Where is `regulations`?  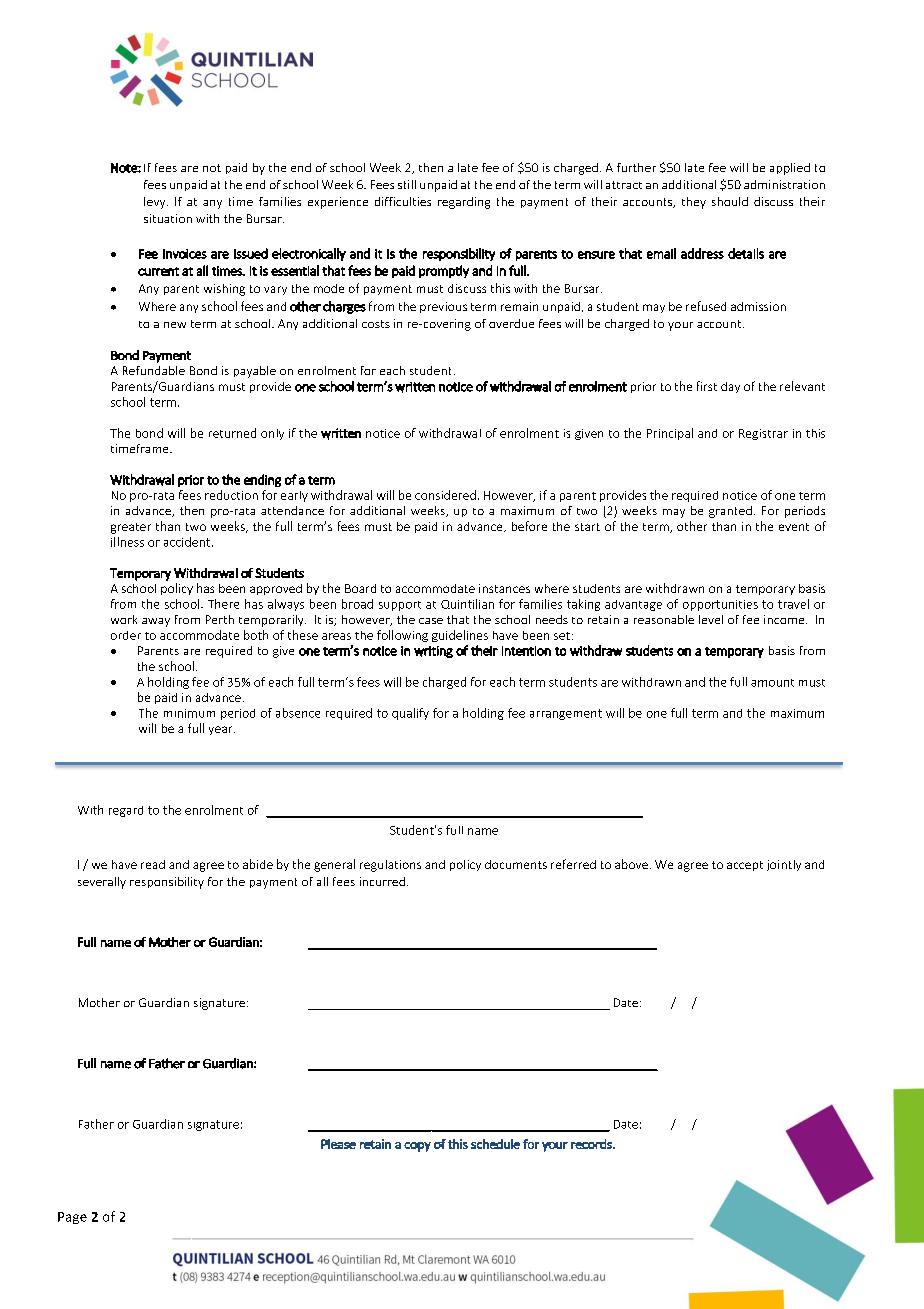
regulations is located at coordinates (390, 866).
